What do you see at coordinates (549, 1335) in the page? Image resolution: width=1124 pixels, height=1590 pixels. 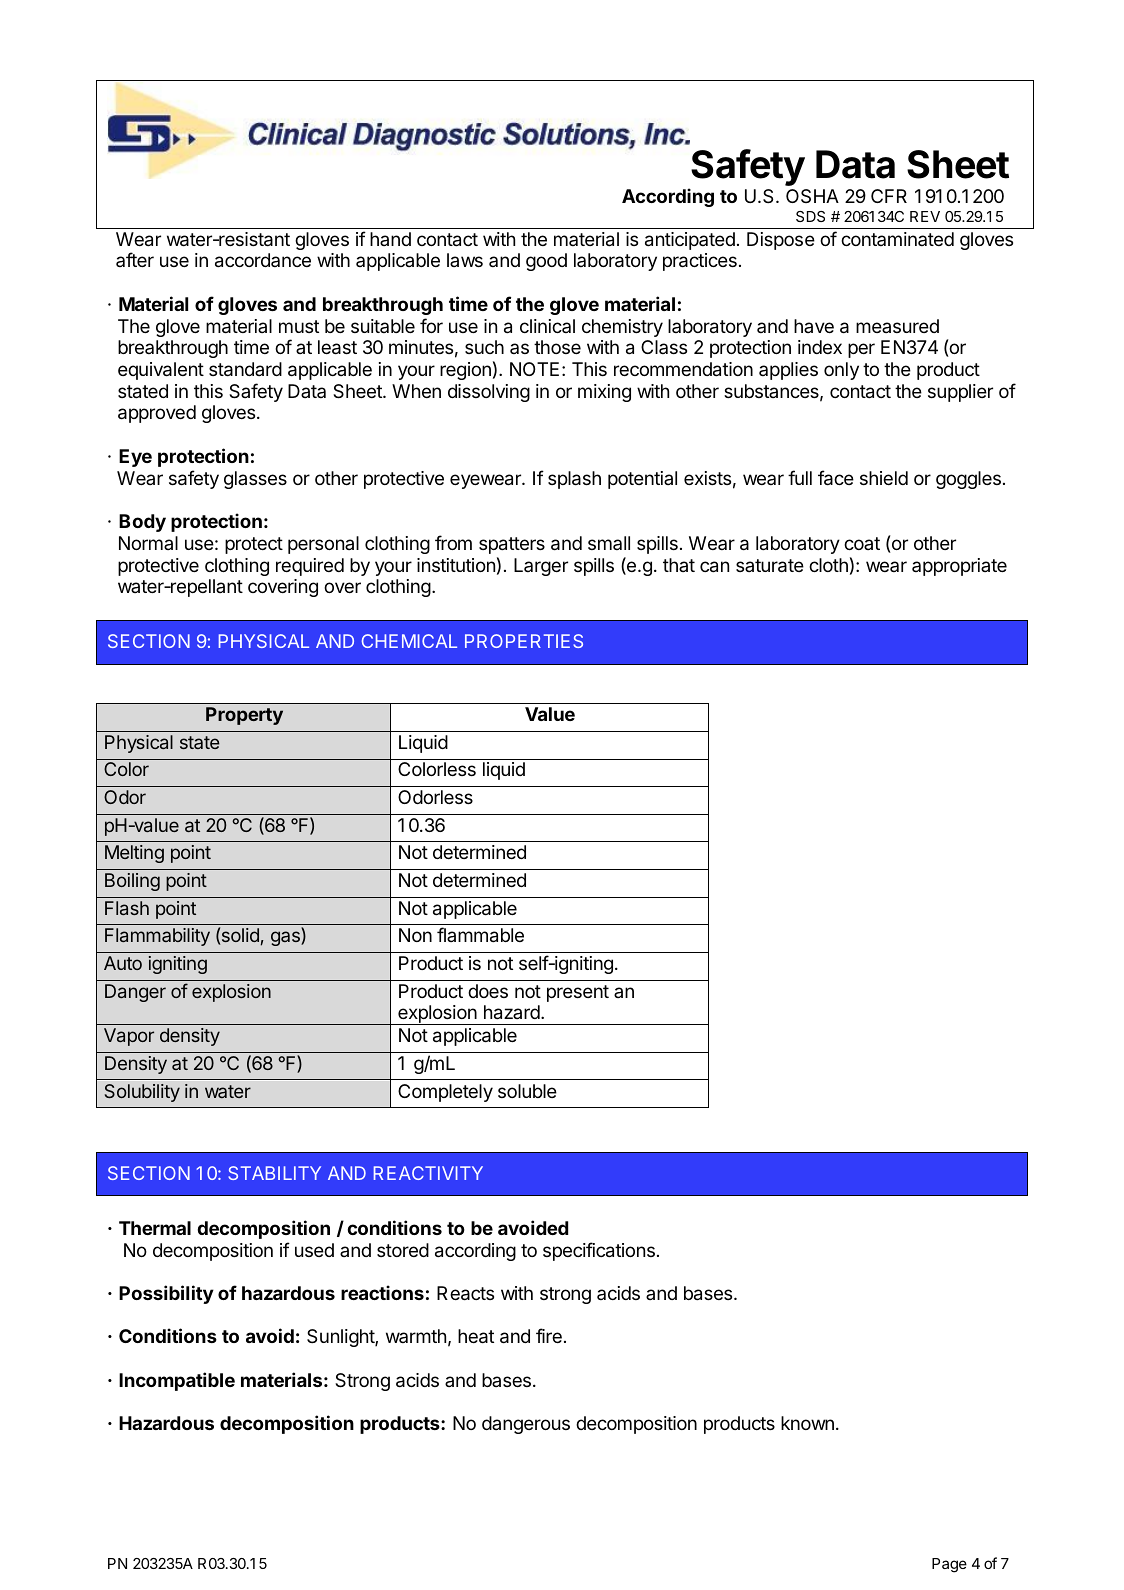 I see `fire` at bounding box center [549, 1335].
